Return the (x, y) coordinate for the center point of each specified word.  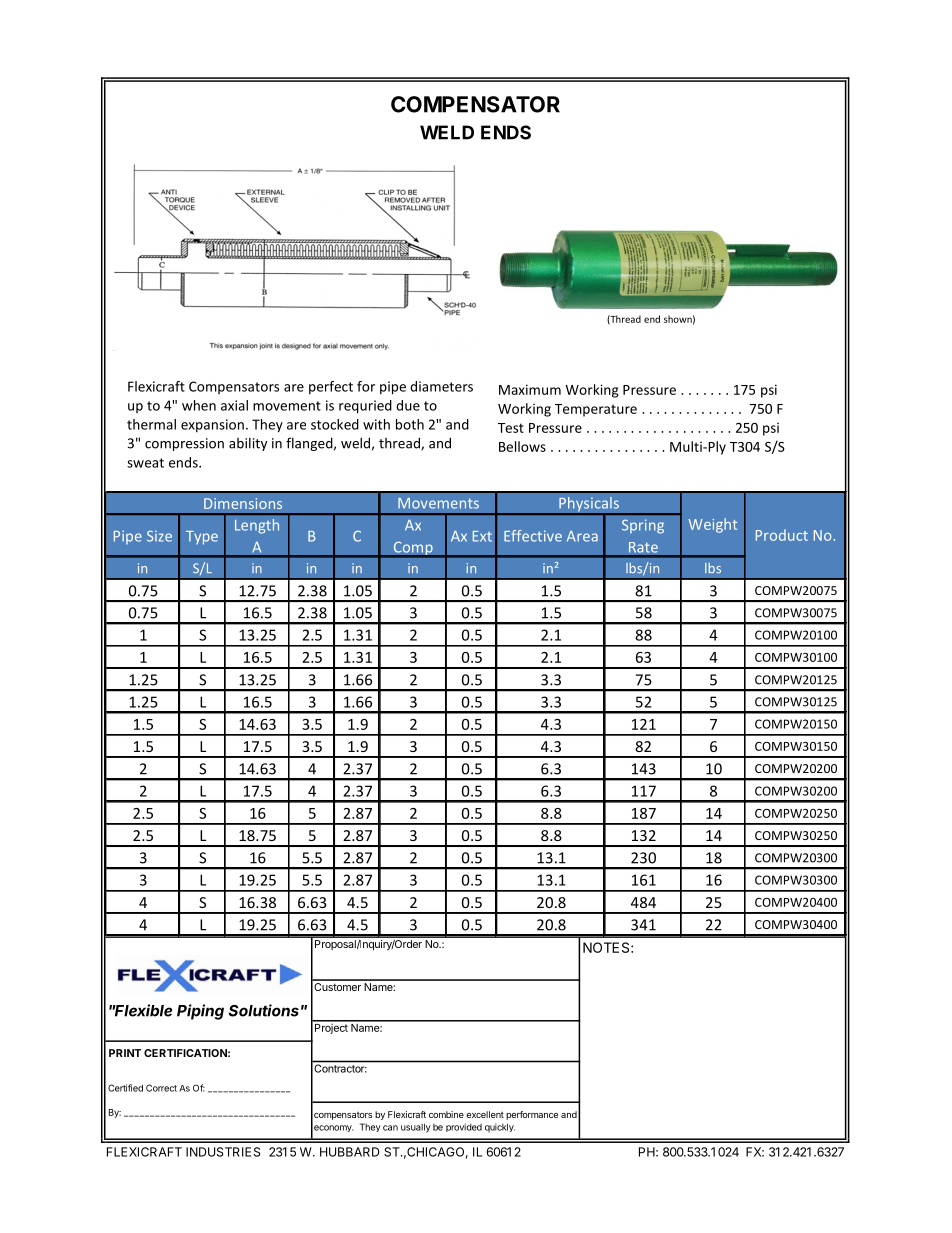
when (199, 405)
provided (464, 1127)
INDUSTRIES (223, 1152)
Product (782, 535)
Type (202, 538)
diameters (441, 386)
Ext (482, 536)
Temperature (596, 410)
